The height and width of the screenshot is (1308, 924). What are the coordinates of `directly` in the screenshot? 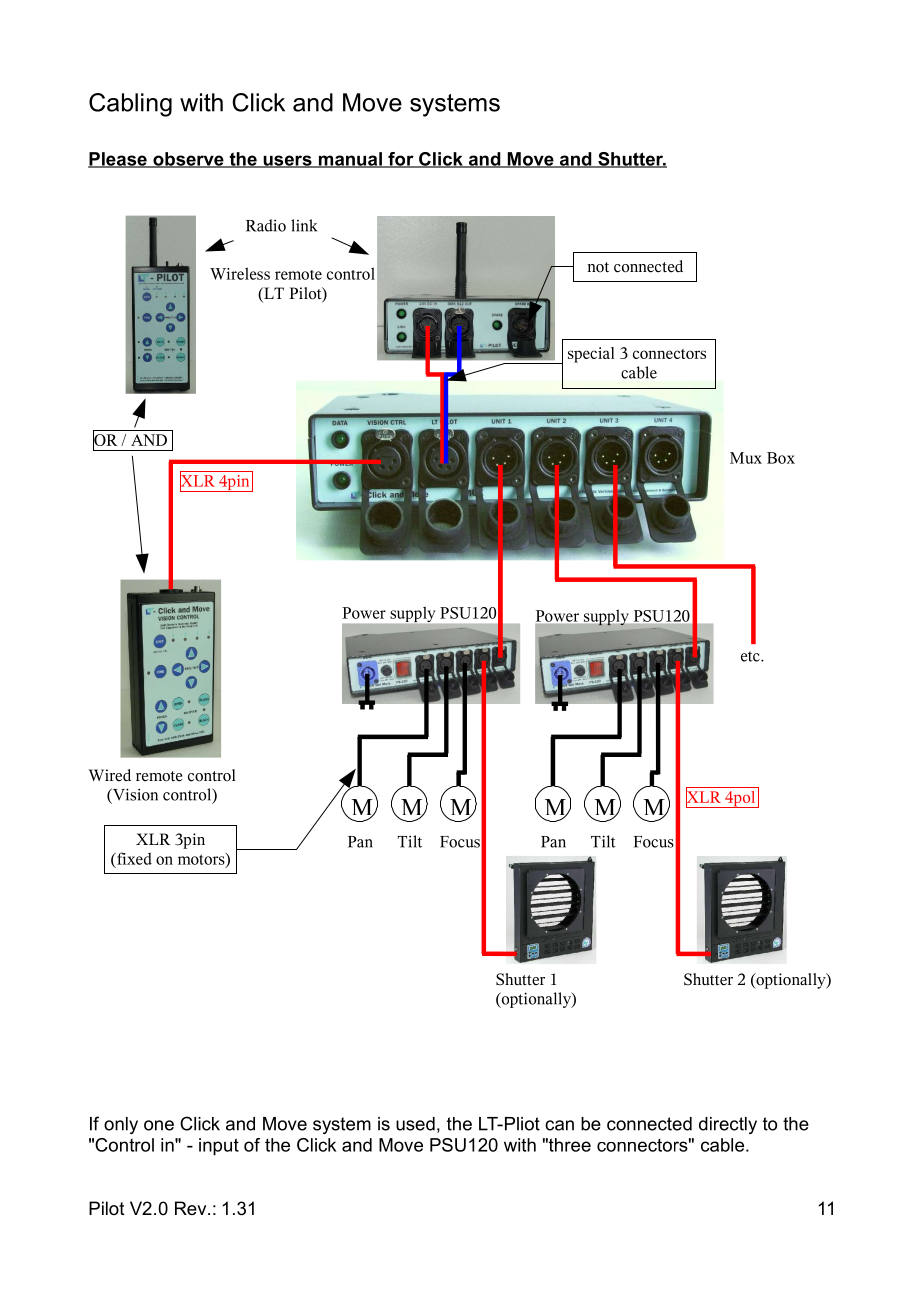 It's located at (728, 1125).
